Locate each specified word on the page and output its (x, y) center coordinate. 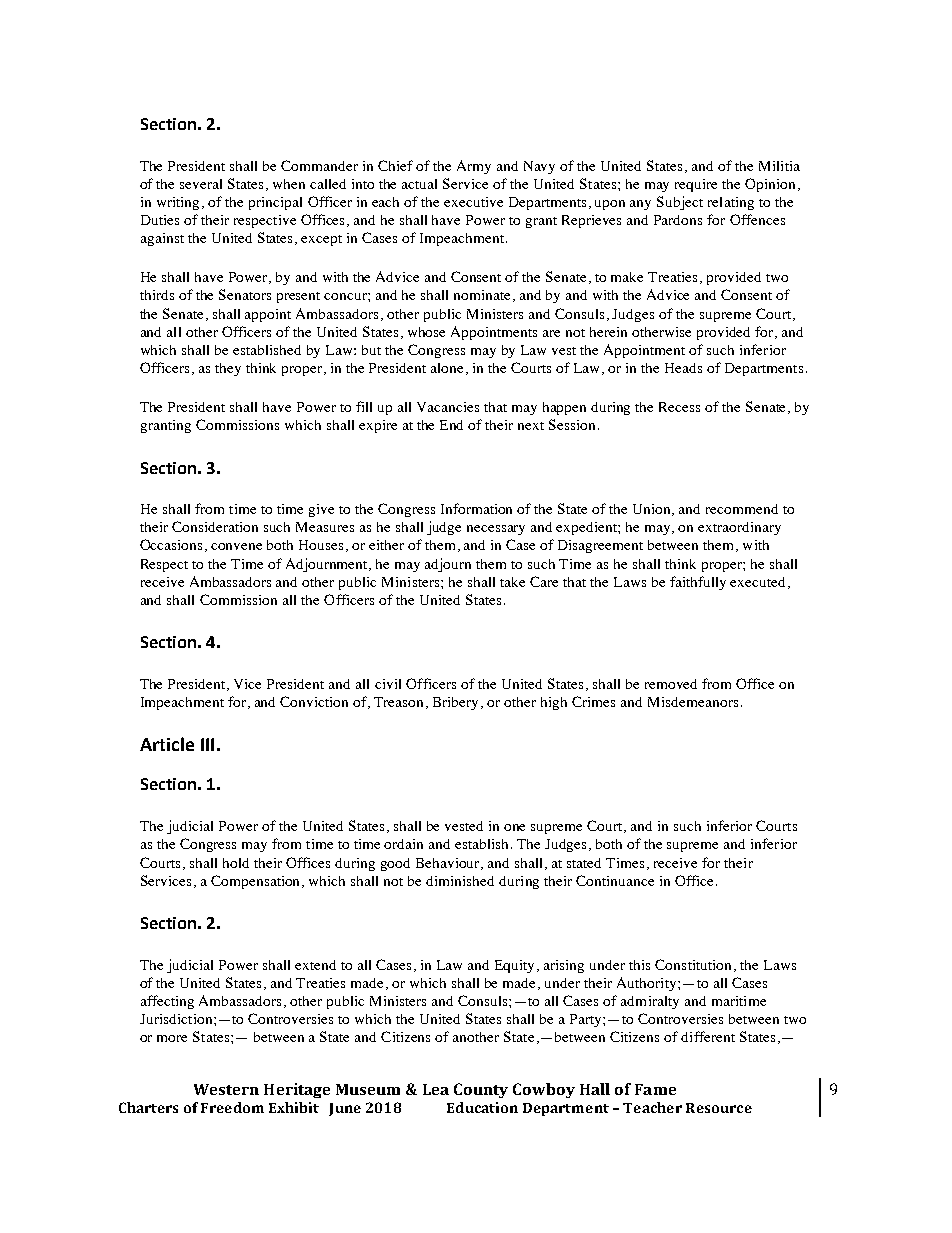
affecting (167, 1002)
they (228, 369)
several (201, 184)
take (512, 582)
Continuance (615, 880)
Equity (516, 966)
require (696, 185)
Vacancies (448, 407)
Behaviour (449, 864)
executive (473, 202)
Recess (679, 407)
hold (236, 863)
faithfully (698, 583)
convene (236, 546)
